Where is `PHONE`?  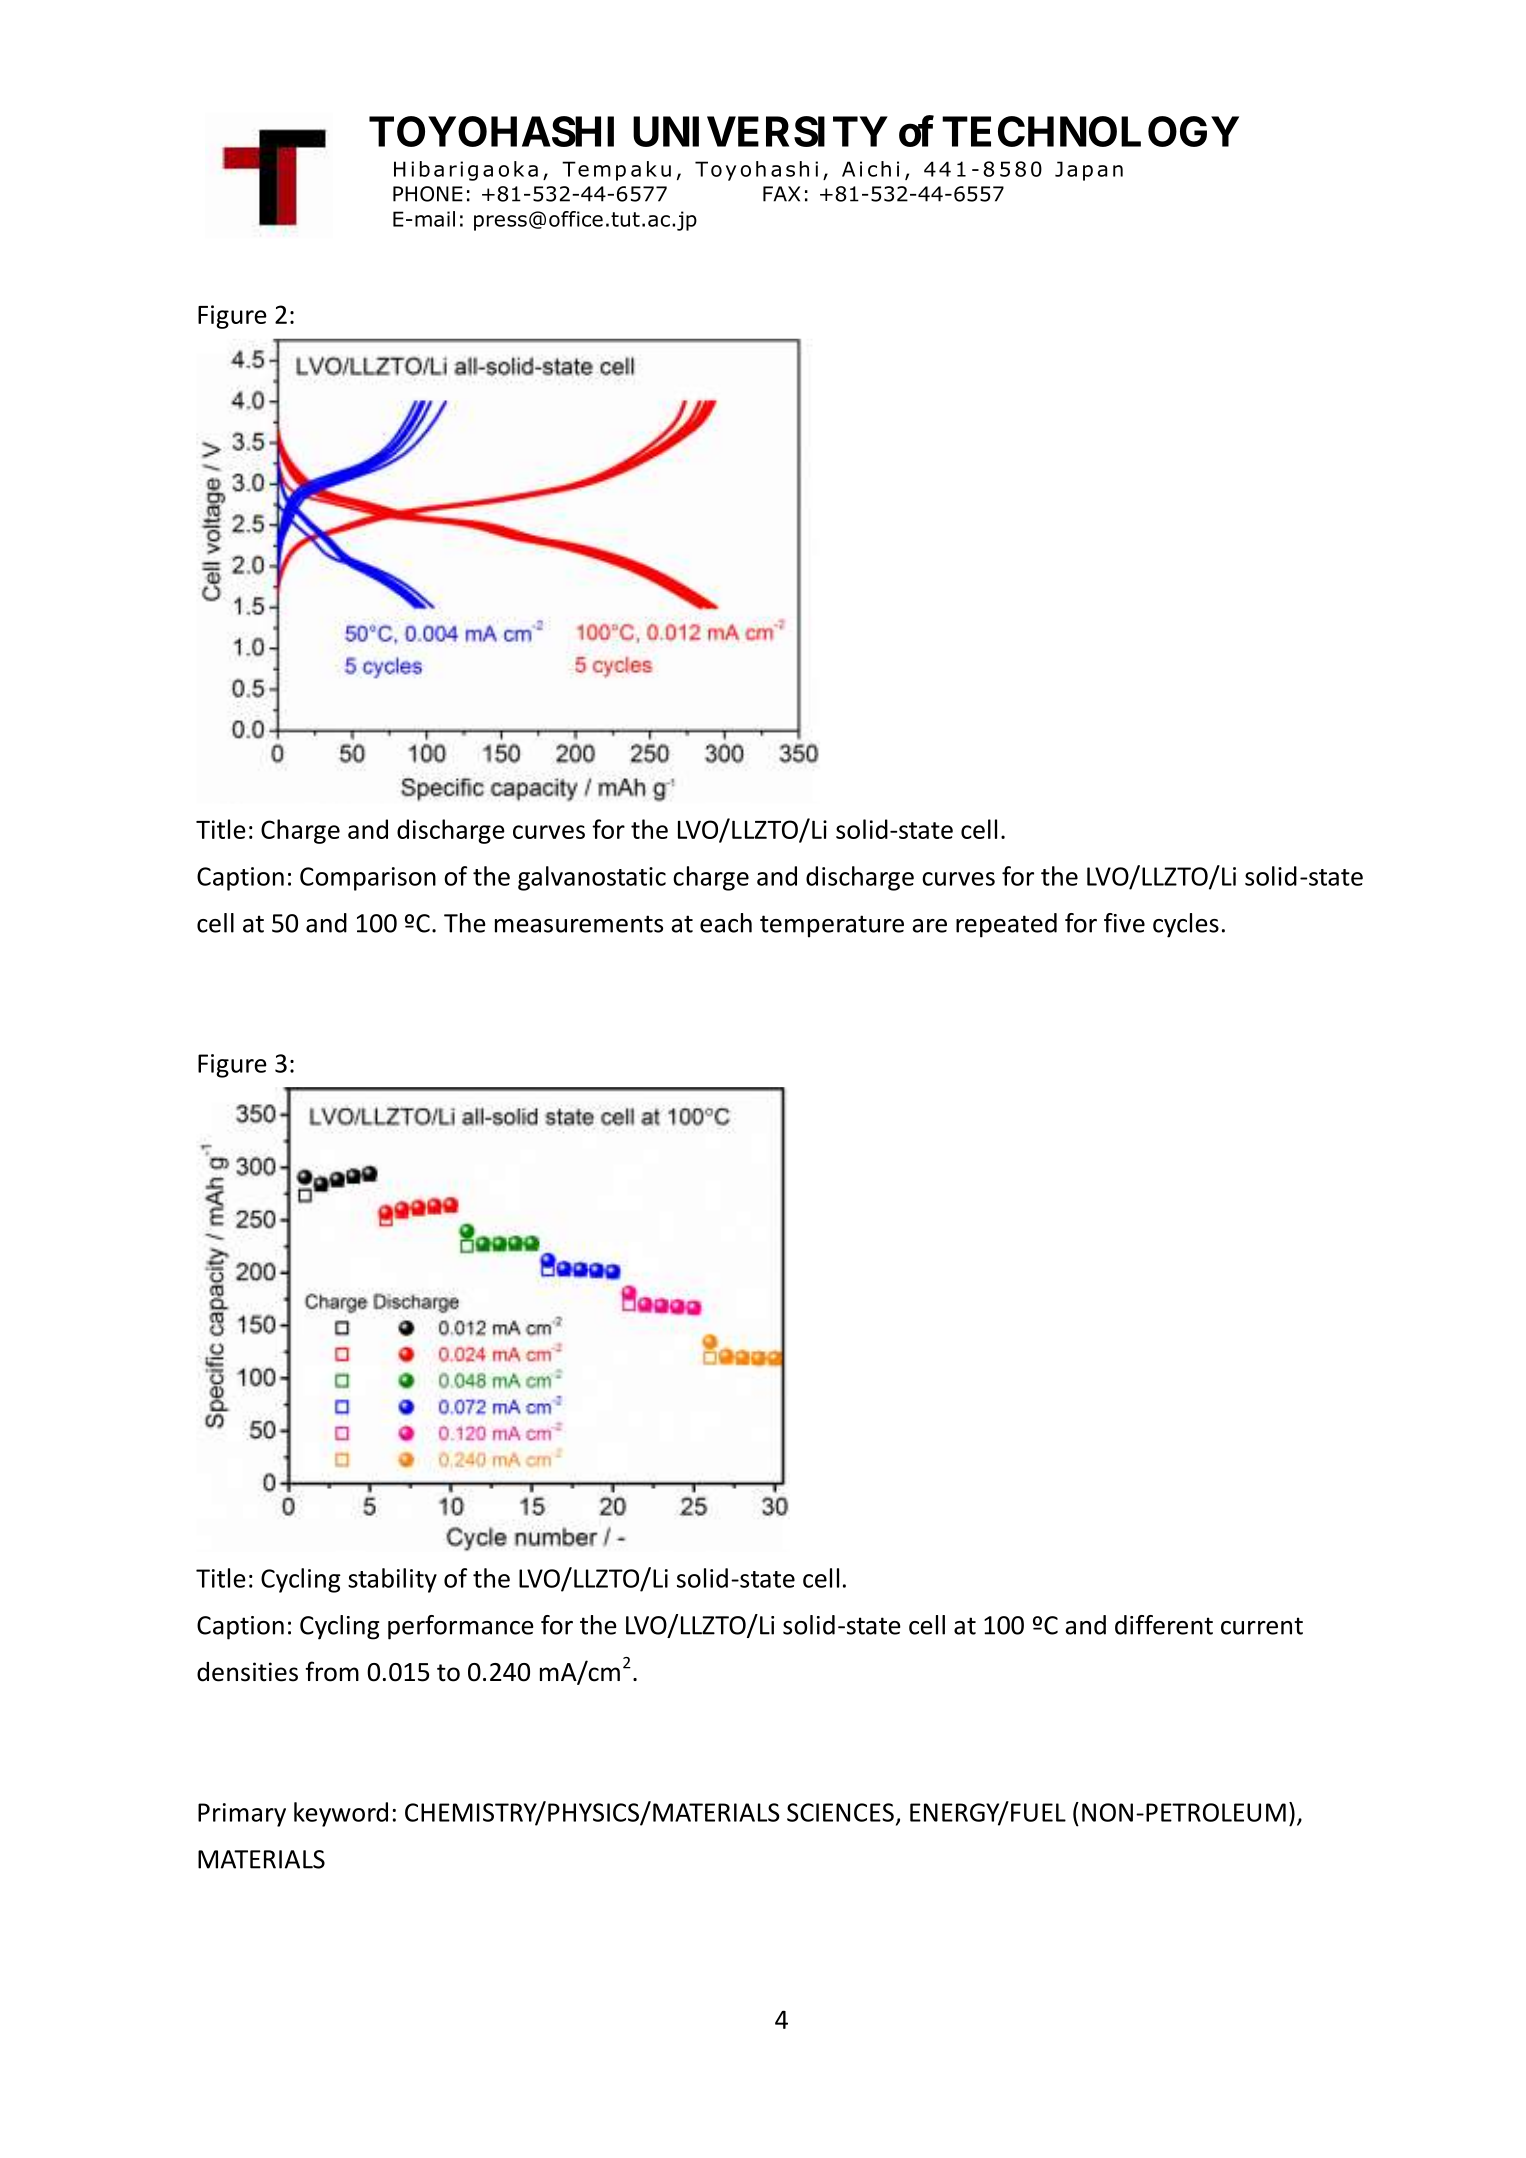
PHONE is located at coordinates (428, 194).
